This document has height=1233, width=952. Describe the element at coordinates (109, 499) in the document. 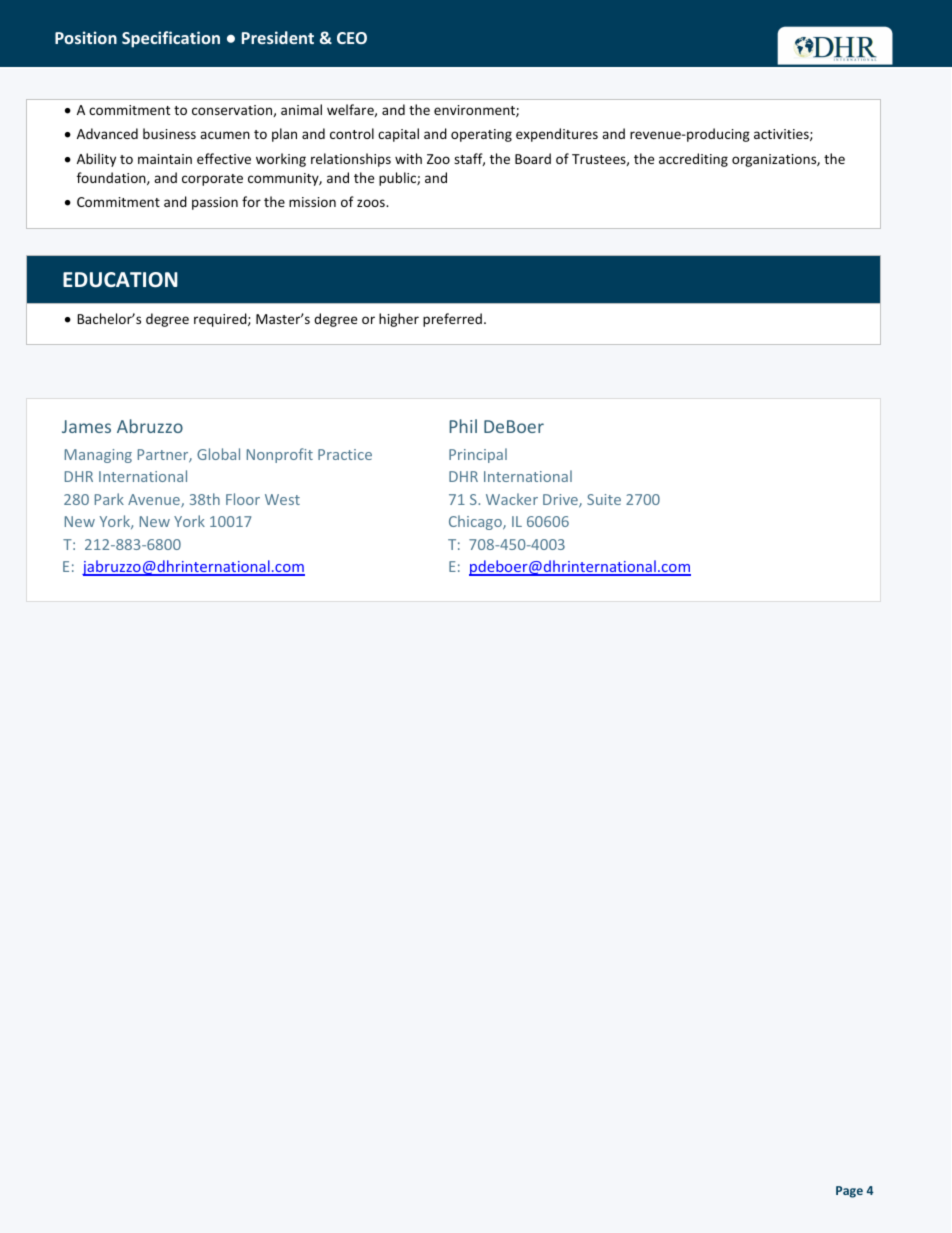

I see `Park` at that location.
